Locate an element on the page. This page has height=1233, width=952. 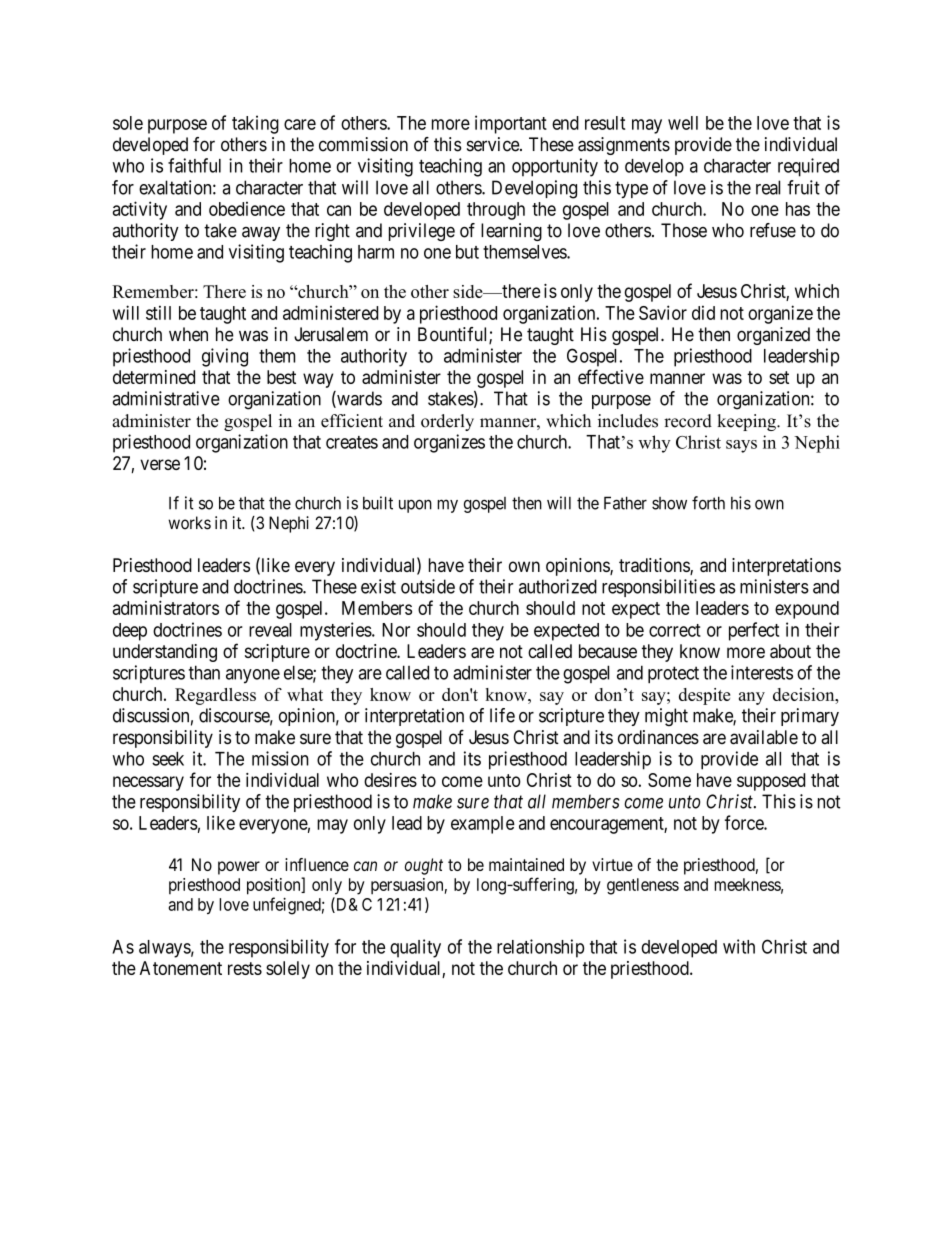
quality is located at coordinates (415, 948).
